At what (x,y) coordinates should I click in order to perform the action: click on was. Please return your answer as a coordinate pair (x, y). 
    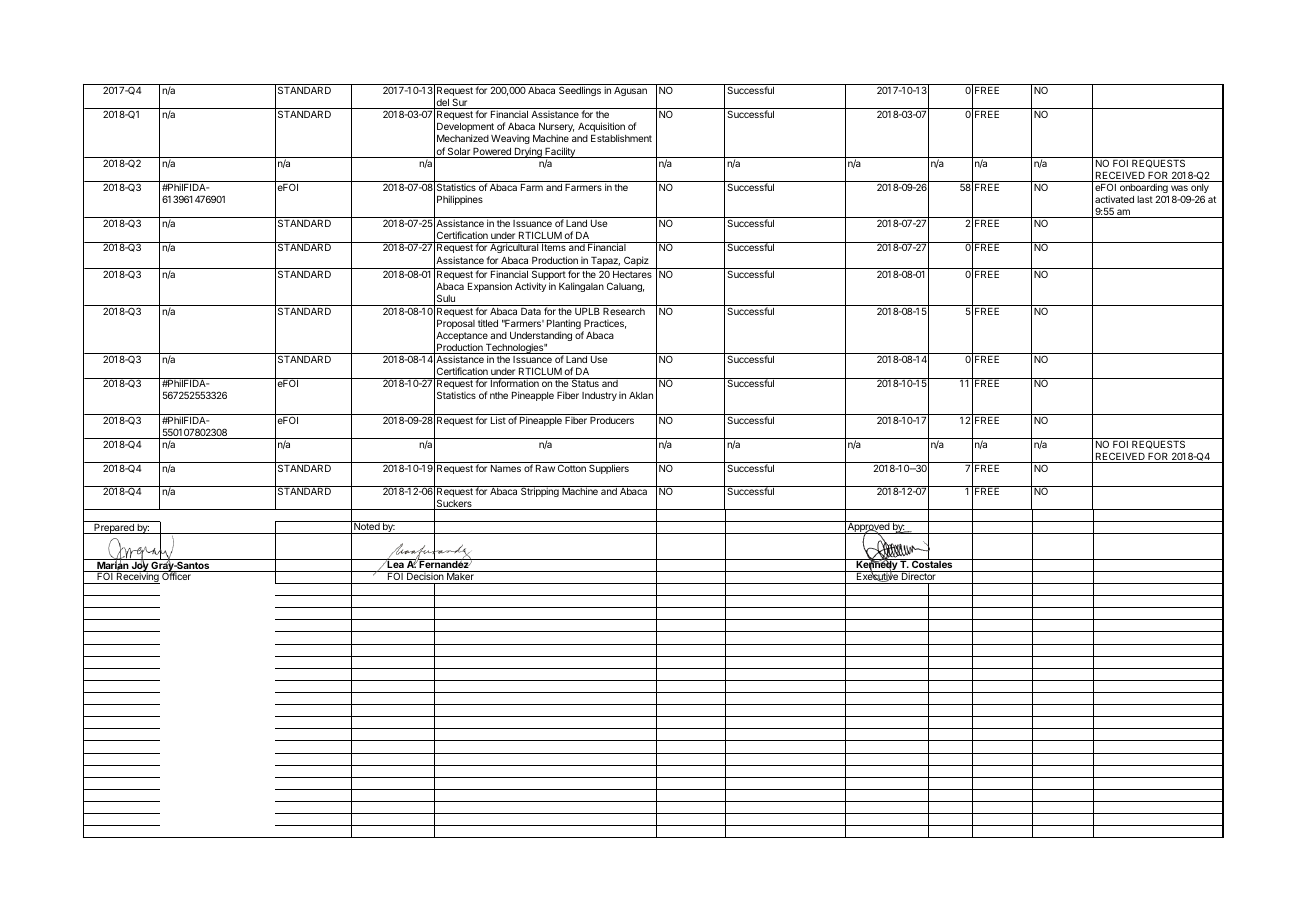
    Looking at the image, I should click on (1179, 188).
